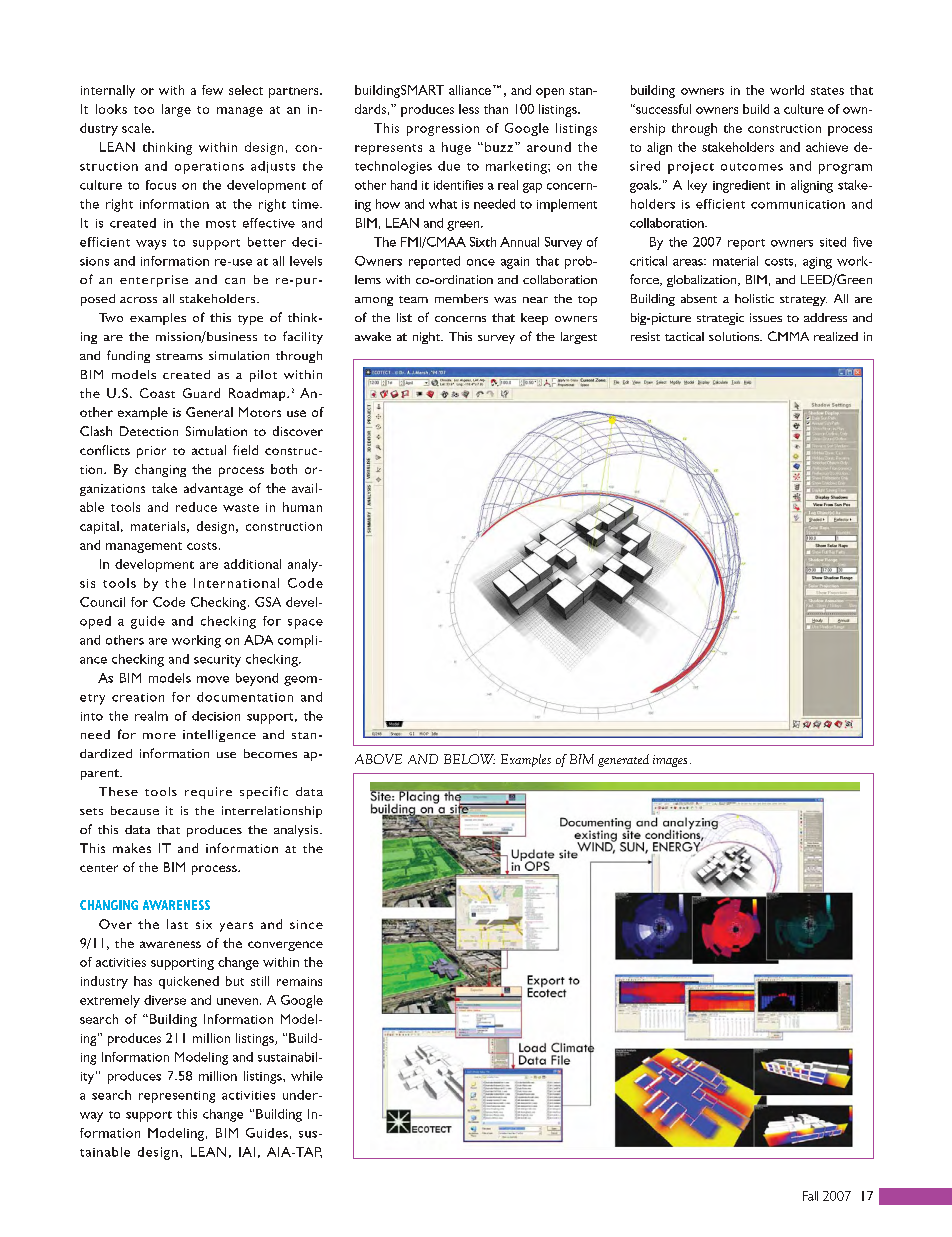  What do you see at coordinates (427, 338) in the page?
I see `night` at bounding box center [427, 338].
